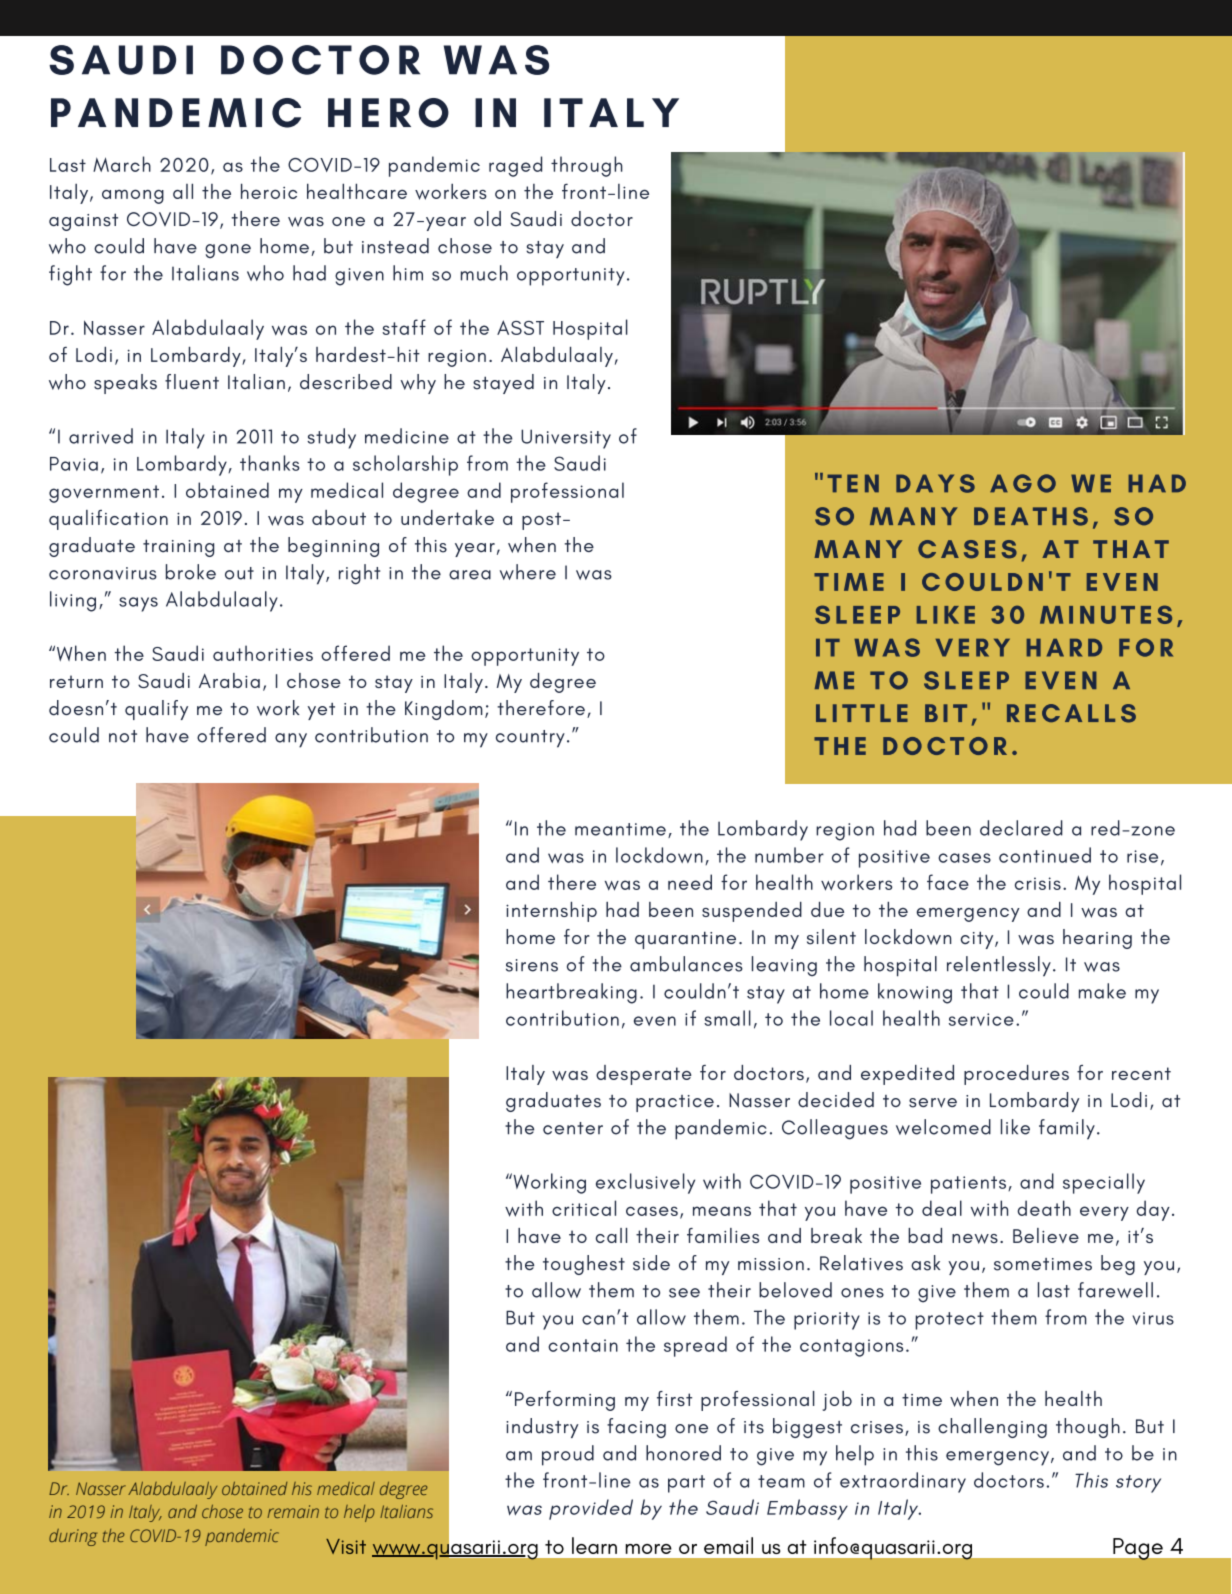 The height and width of the document is (1594, 1232). I want to click on call, so click(611, 1235).
